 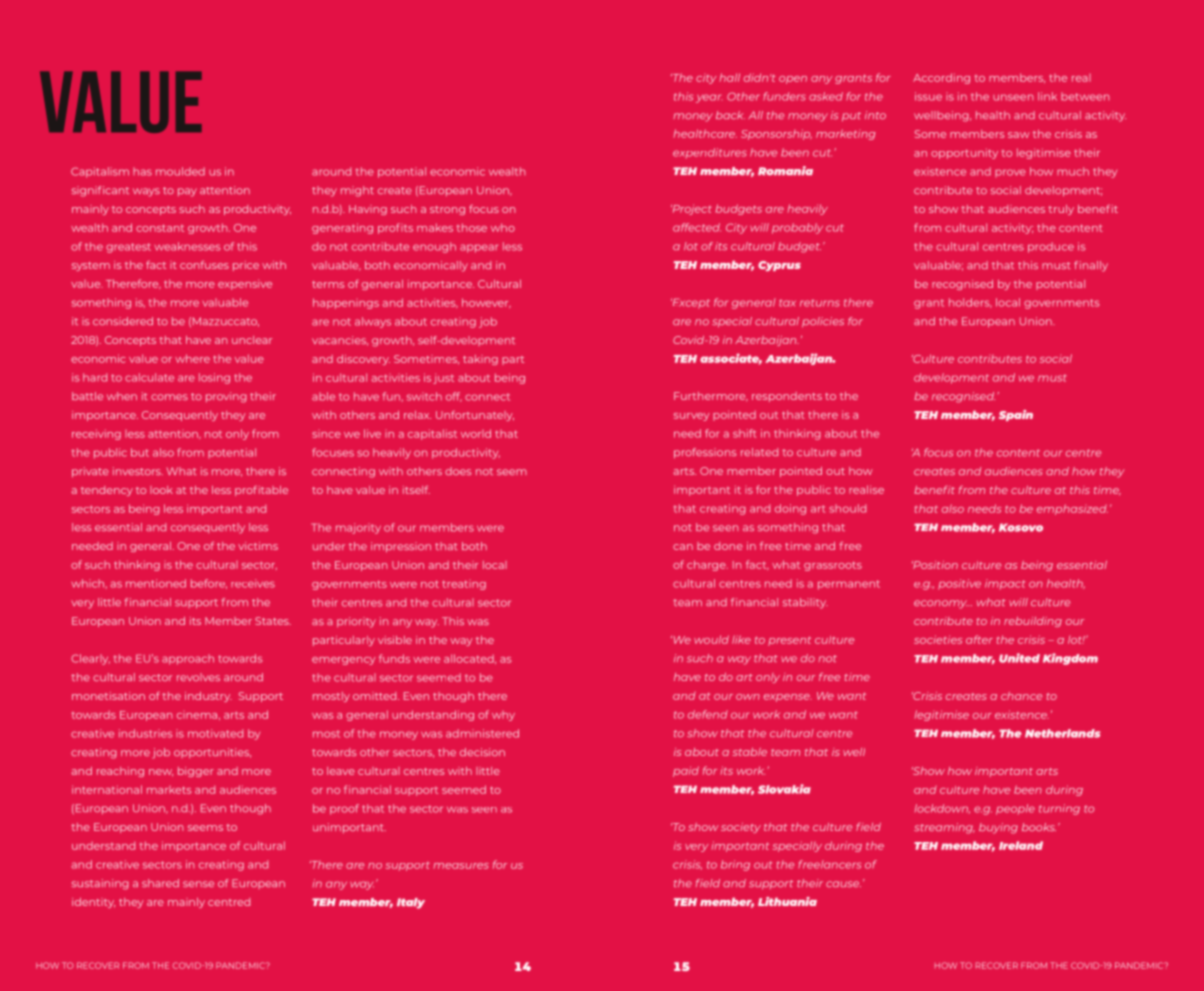 What do you see at coordinates (711, 639) in the screenshot?
I see `would` at bounding box center [711, 639].
